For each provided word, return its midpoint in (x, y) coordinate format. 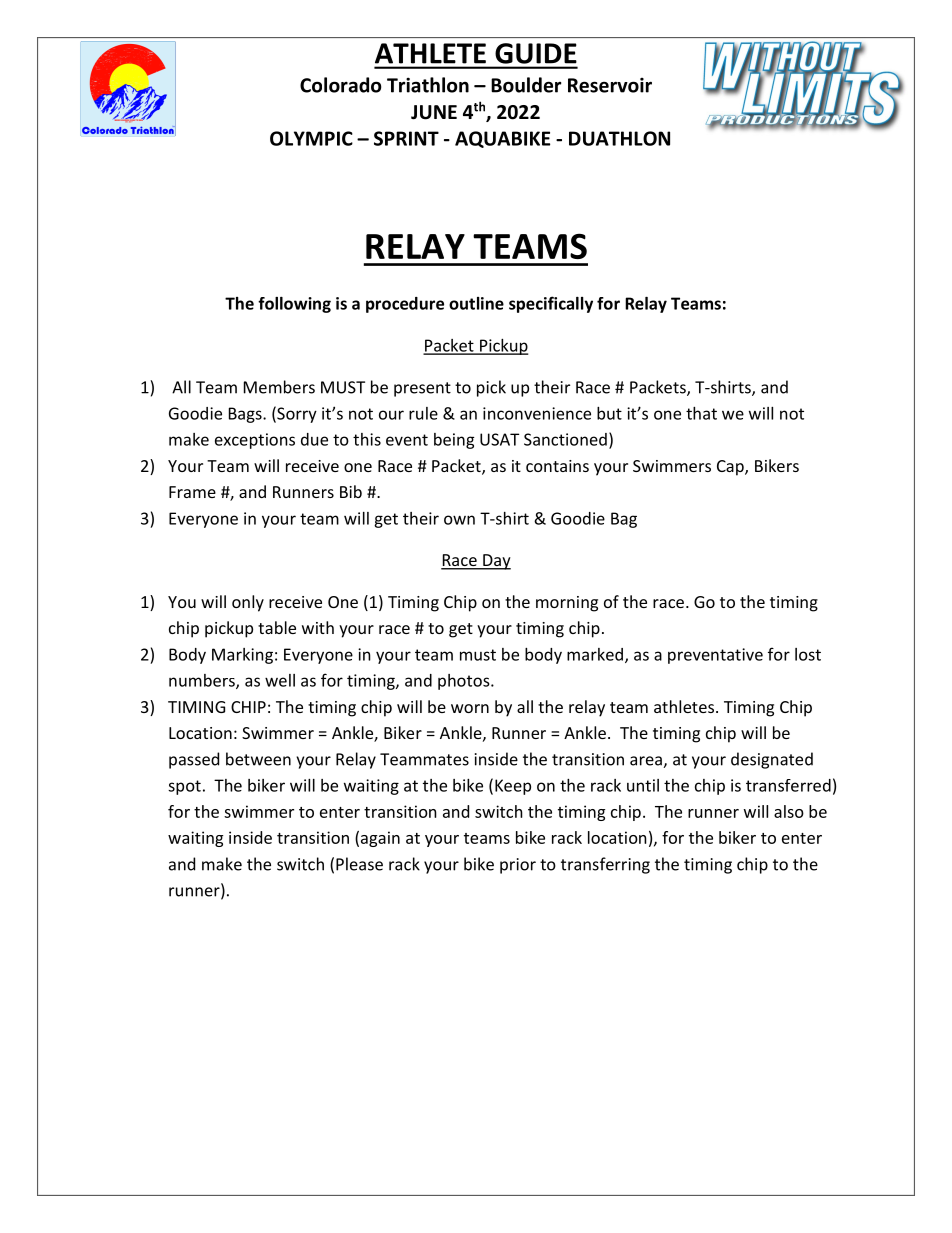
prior (518, 866)
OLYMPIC (311, 138)
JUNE (434, 112)
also (789, 811)
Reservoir (610, 85)
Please (359, 864)
